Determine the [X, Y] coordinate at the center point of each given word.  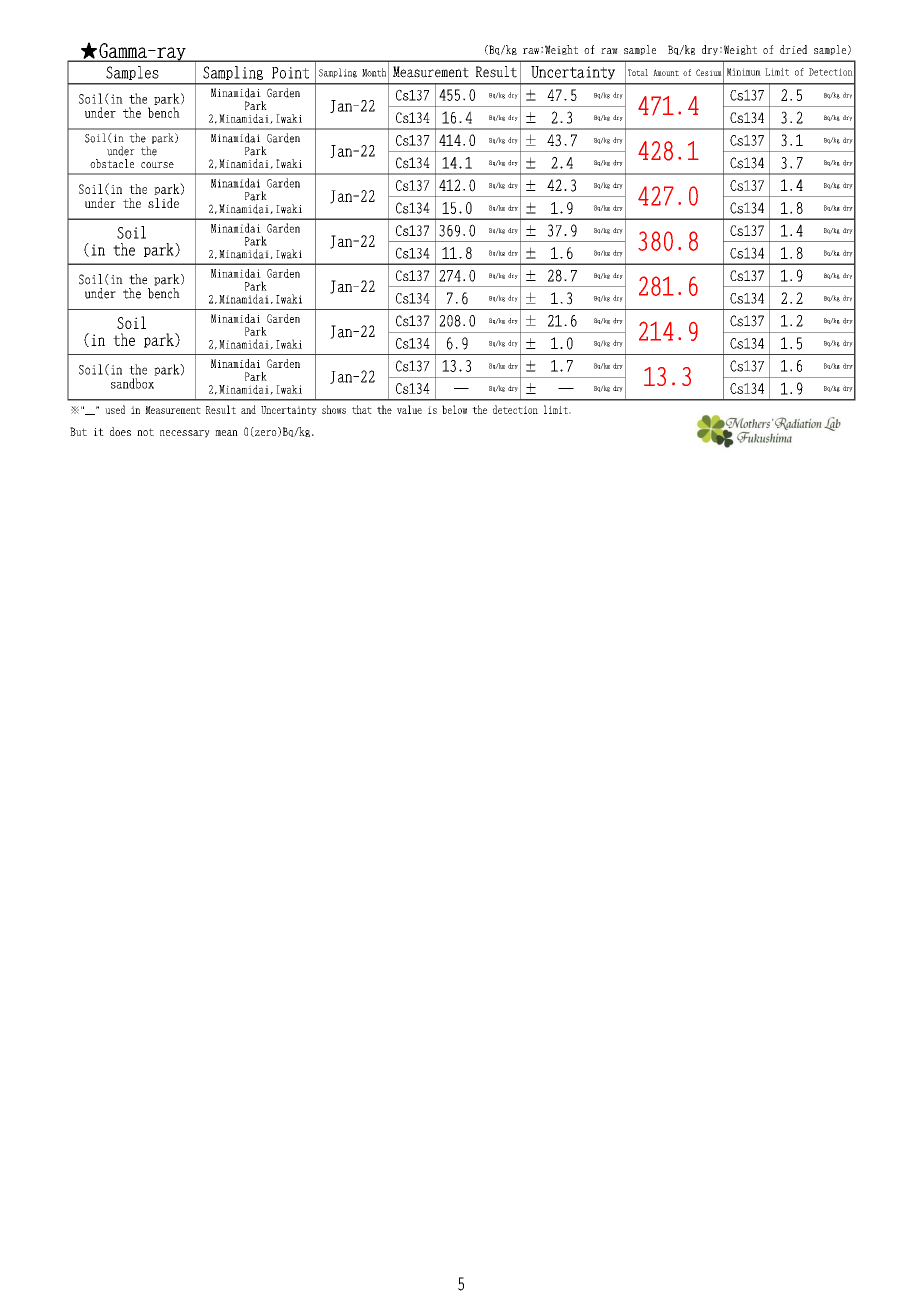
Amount [666, 72]
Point [290, 73]
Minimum [744, 72]
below [454, 409]
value [409, 409]
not [145, 432]
